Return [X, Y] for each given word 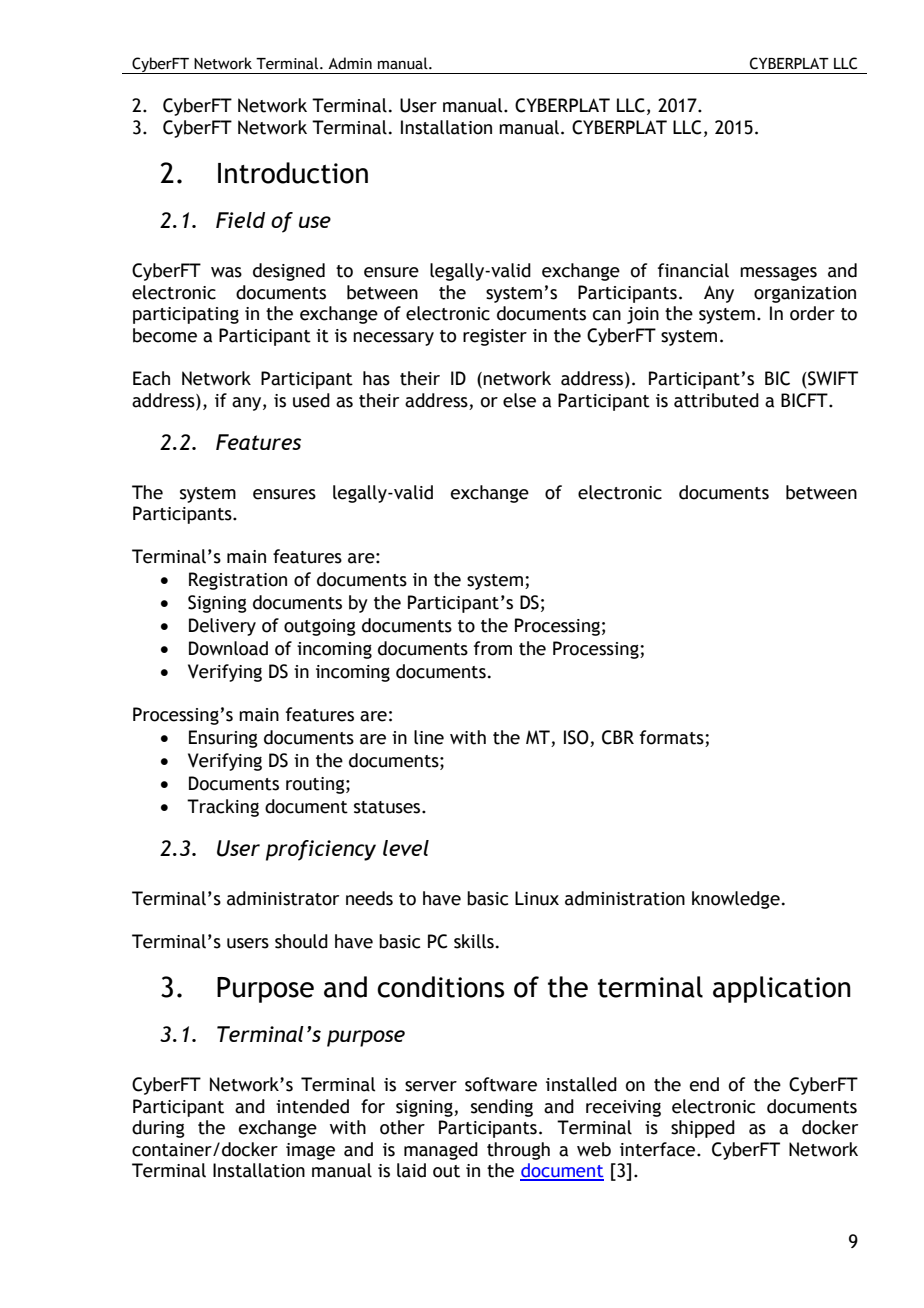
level [406, 848]
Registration [238, 581]
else [519, 400]
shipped [703, 1129]
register [495, 337]
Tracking [223, 808]
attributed [716, 400]
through [518, 1151]
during [158, 1129]
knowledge [736, 900]
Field [240, 220]
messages [778, 273]
